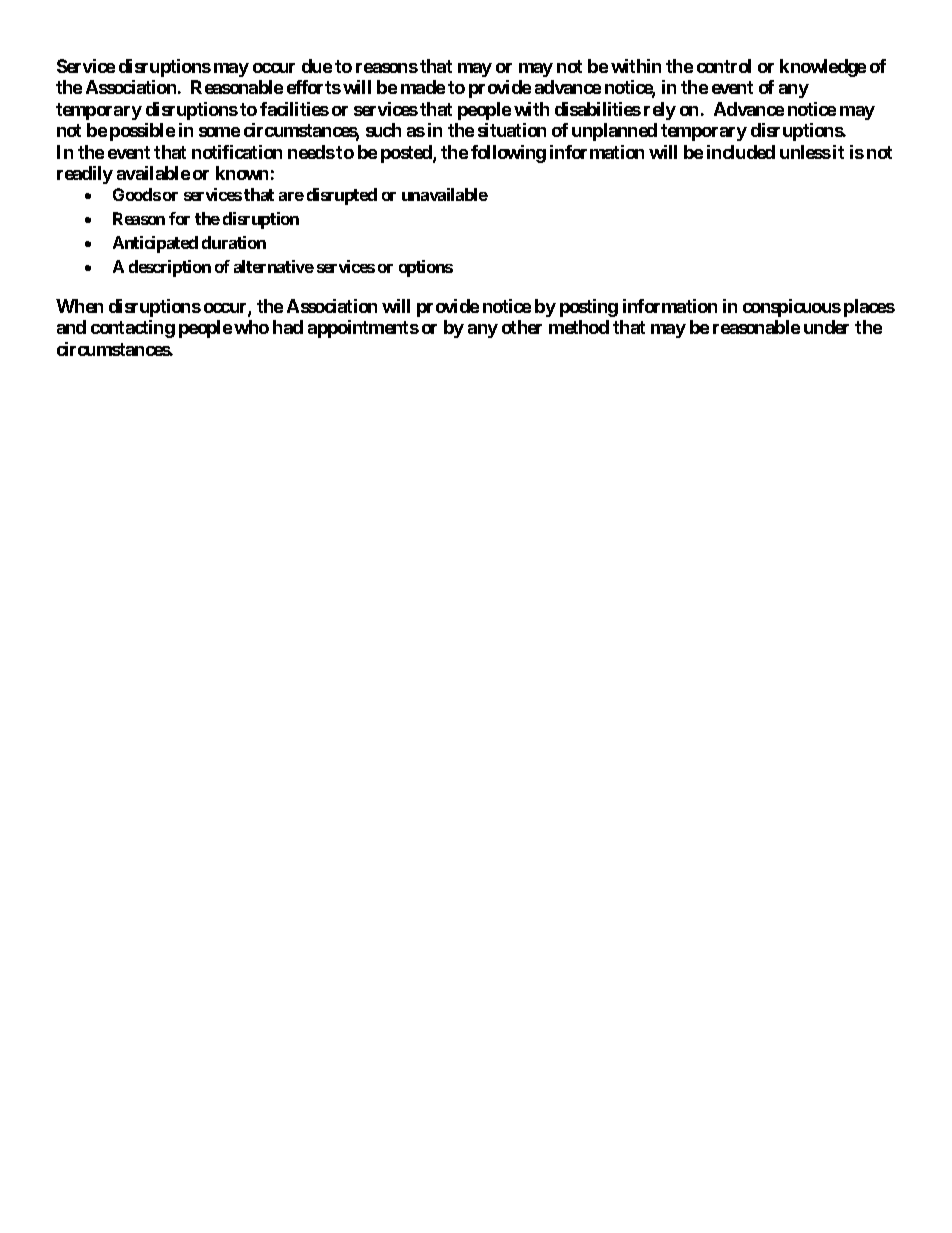  I want to click on other, so click(522, 327).
